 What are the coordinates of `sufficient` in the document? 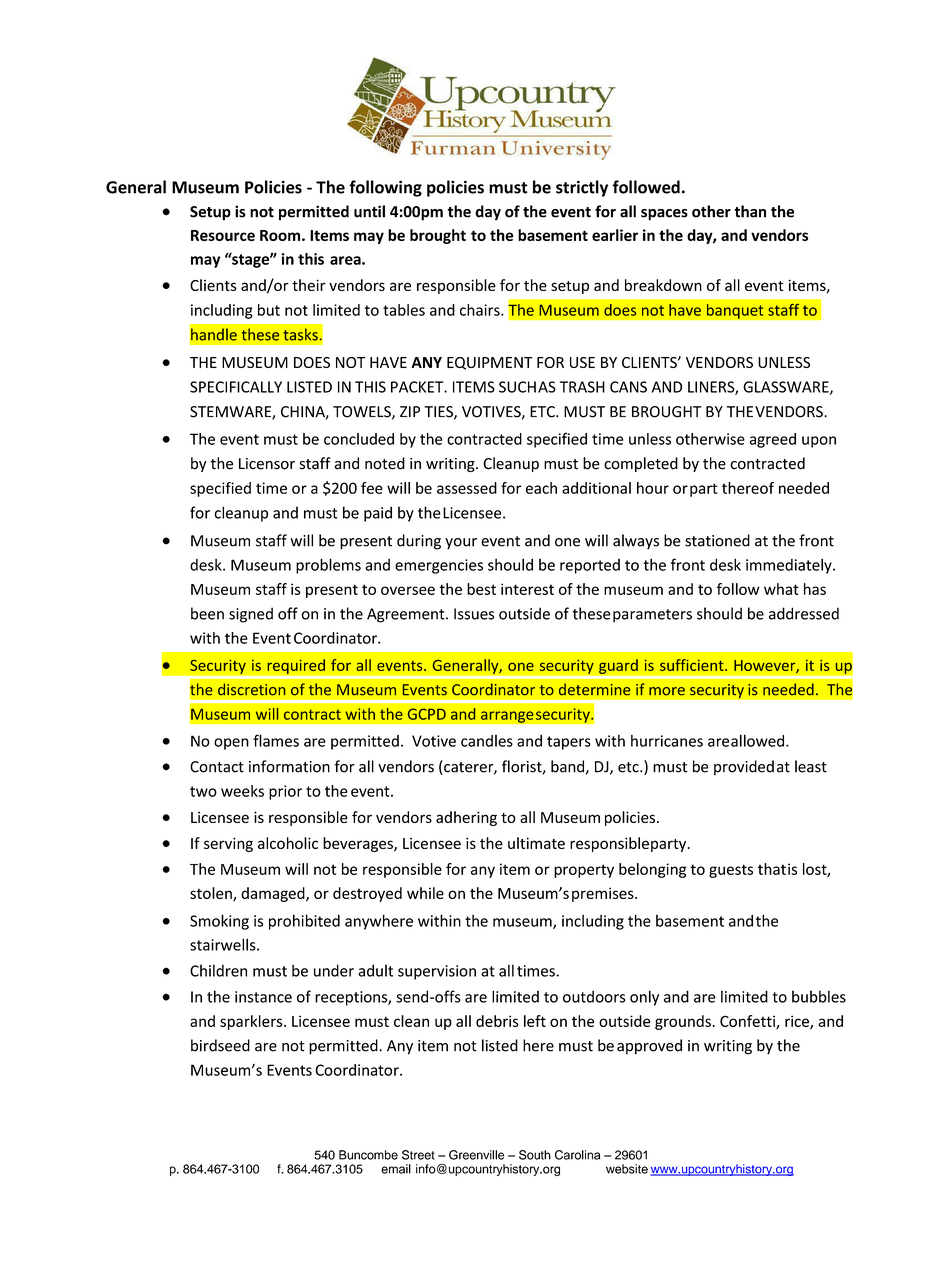 It's located at (693, 665).
